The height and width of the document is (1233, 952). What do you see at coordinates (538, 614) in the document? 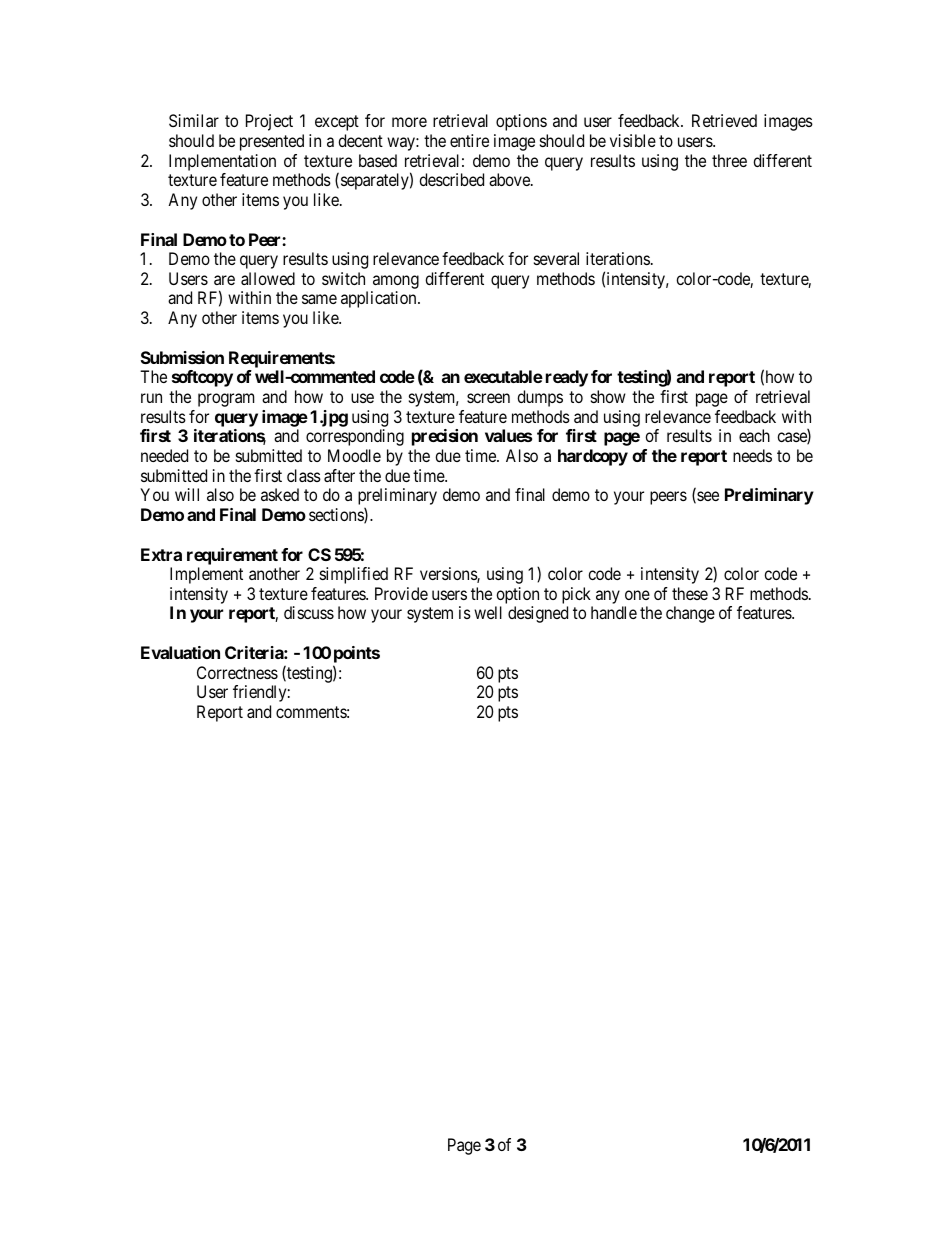
I see `designed` at bounding box center [538, 614].
